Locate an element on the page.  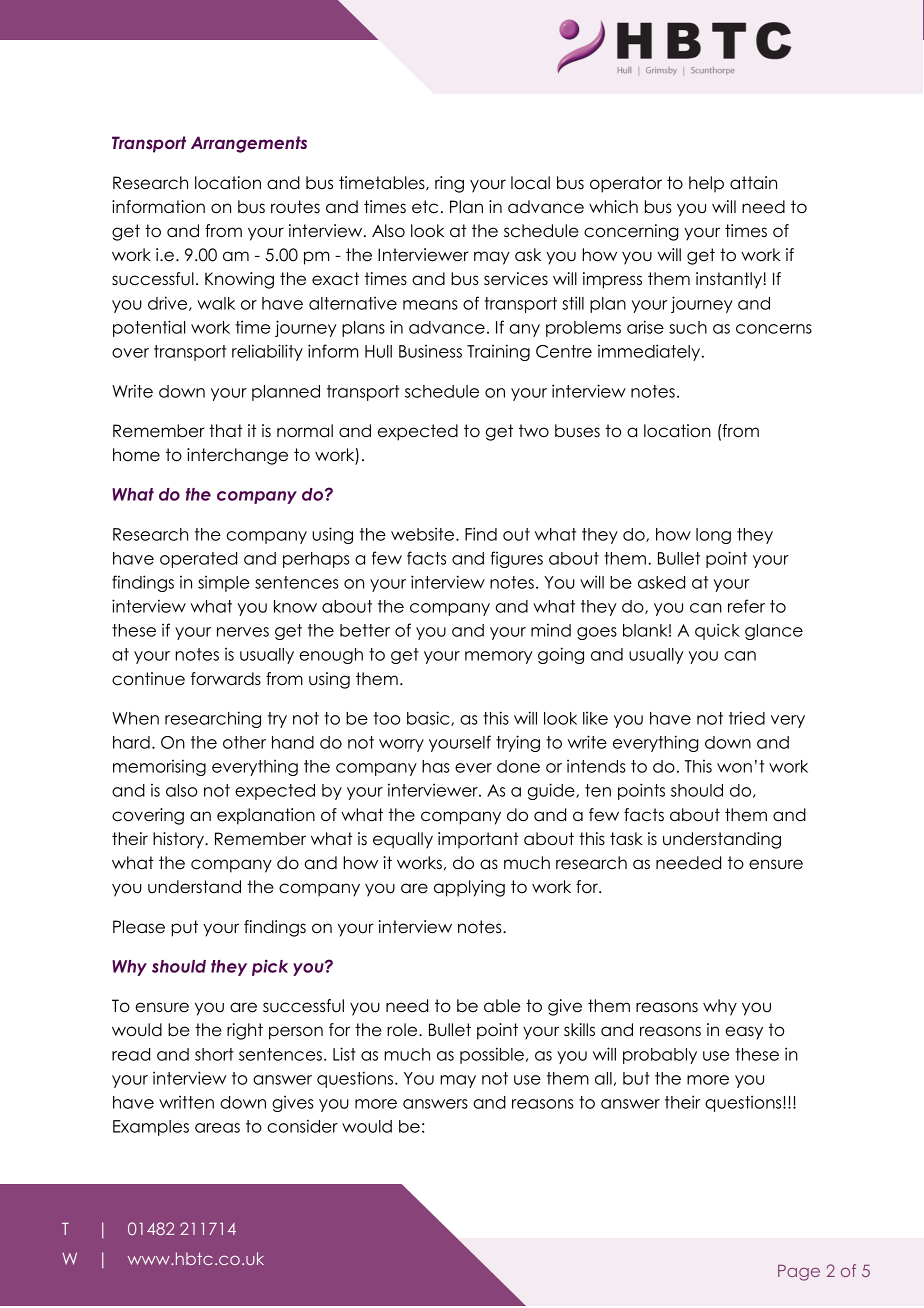
help is located at coordinates (706, 184).
